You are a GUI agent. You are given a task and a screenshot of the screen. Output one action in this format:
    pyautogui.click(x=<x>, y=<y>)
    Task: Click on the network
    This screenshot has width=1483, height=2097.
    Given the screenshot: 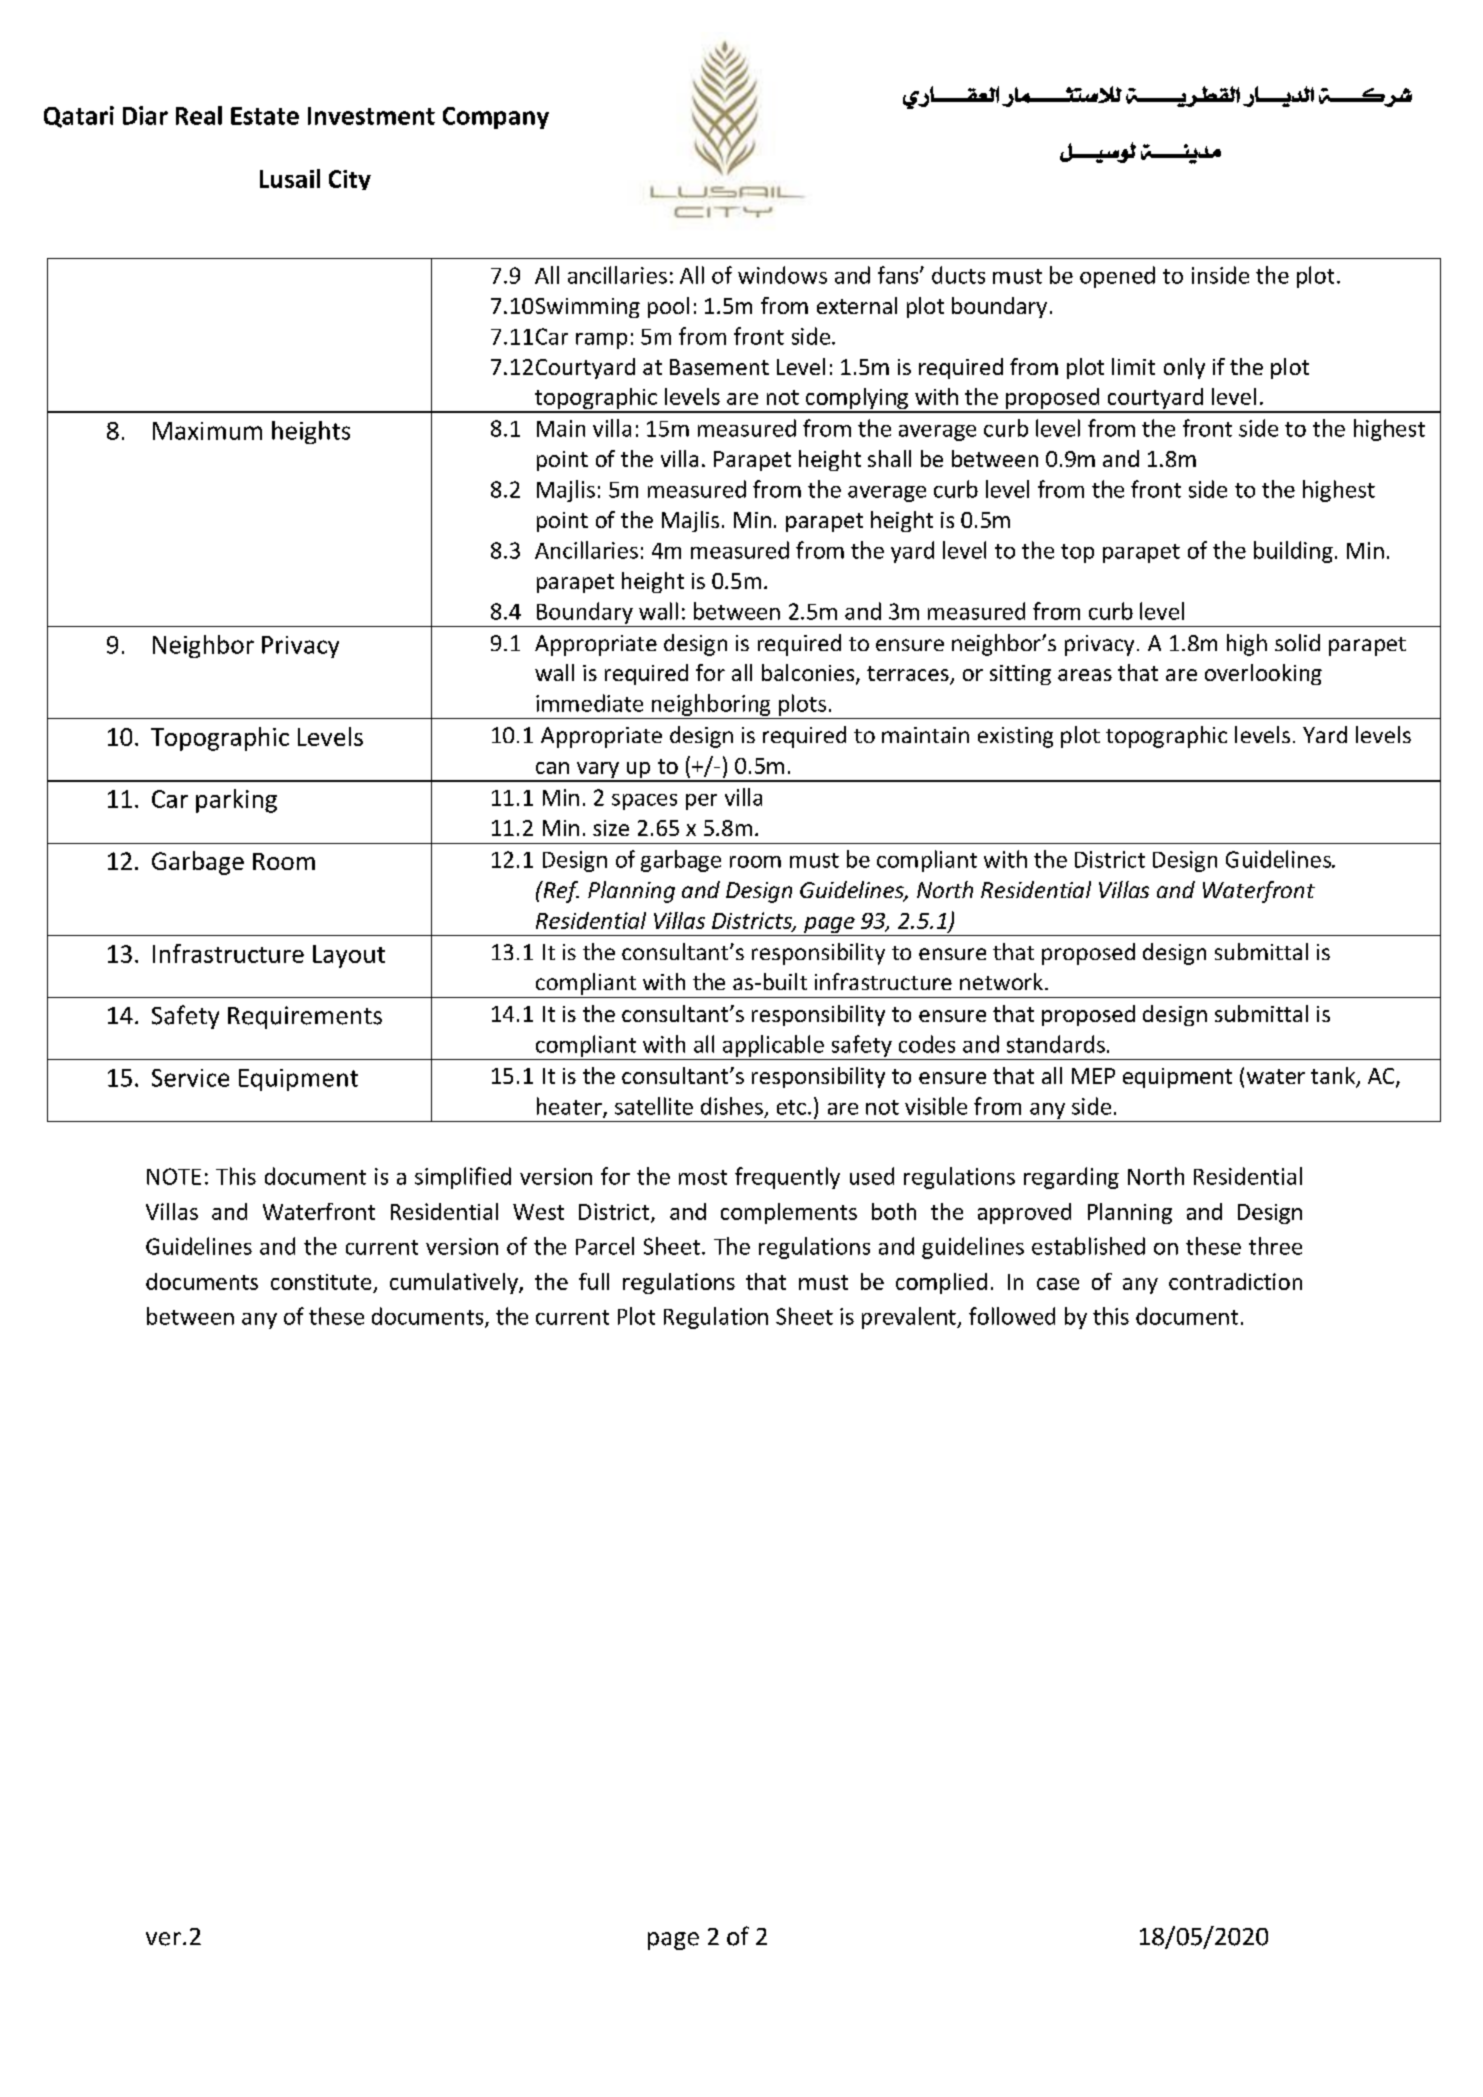 What is the action you would take?
    pyautogui.click(x=1003, y=981)
